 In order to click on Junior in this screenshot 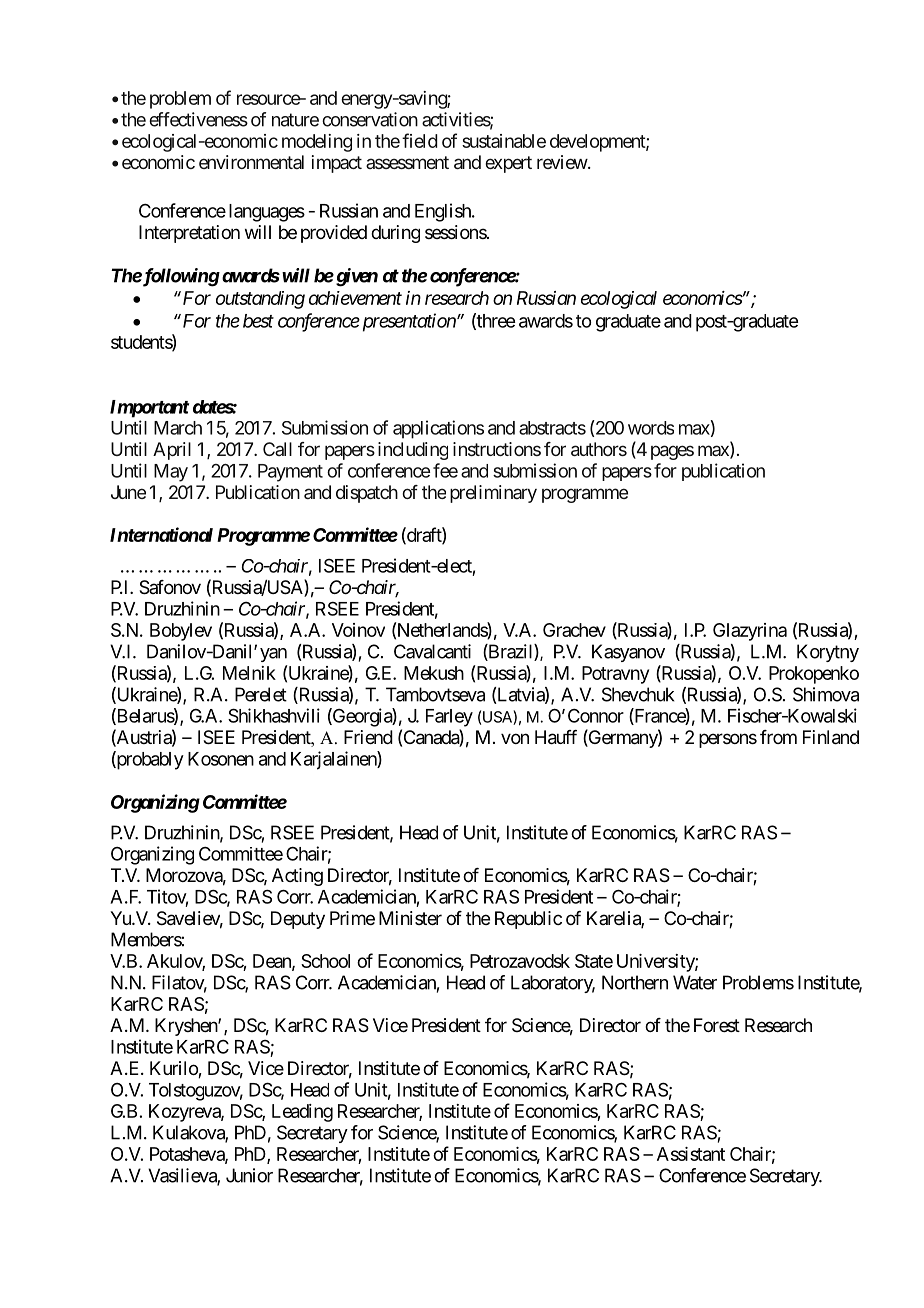, I will do `click(249, 1175)`.
